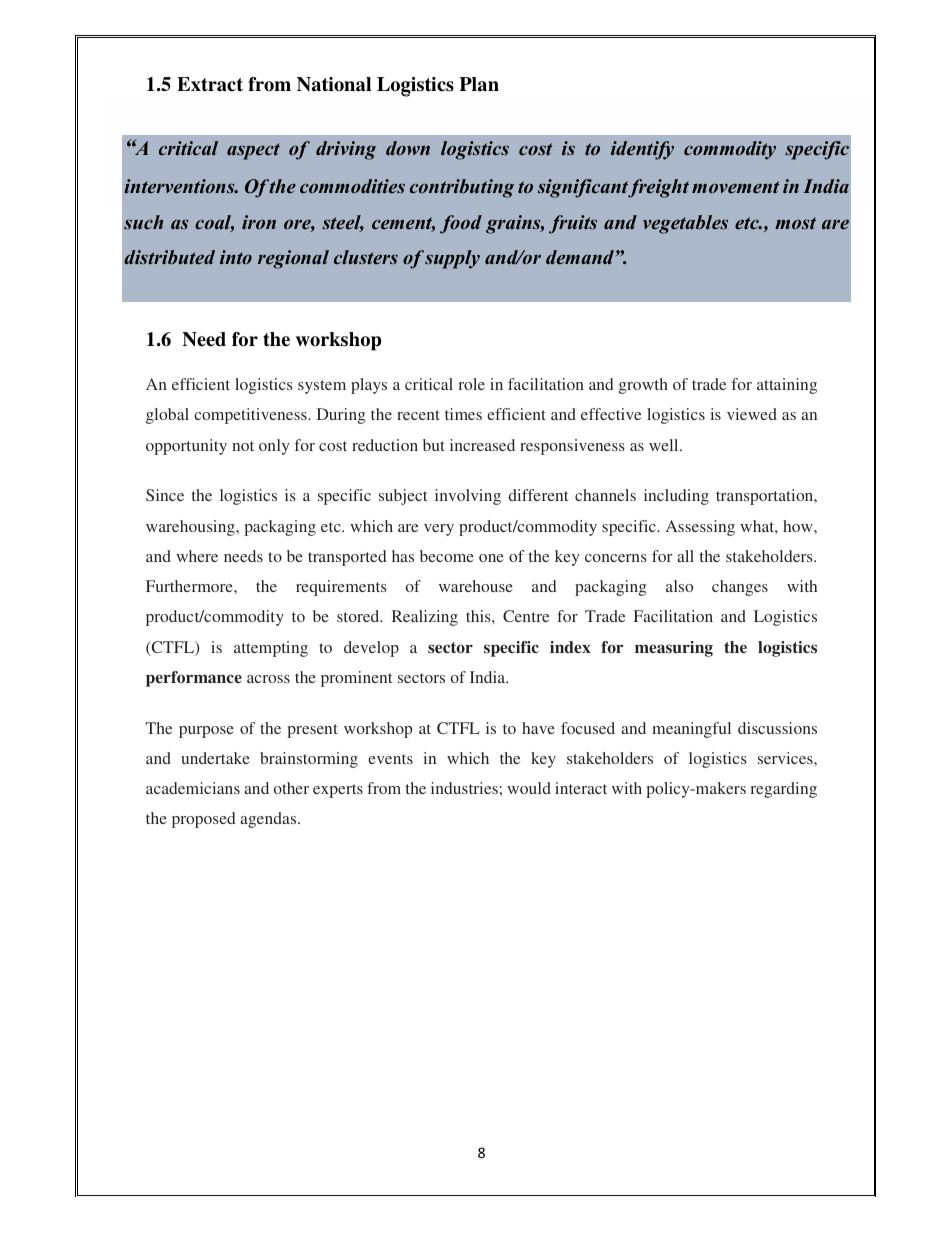 Image resolution: width=952 pixels, height=1233 pixels. What do you see at coordinates (193, 788) in the screenshot?
I see `academicians` at bounding box center [193, 788].
